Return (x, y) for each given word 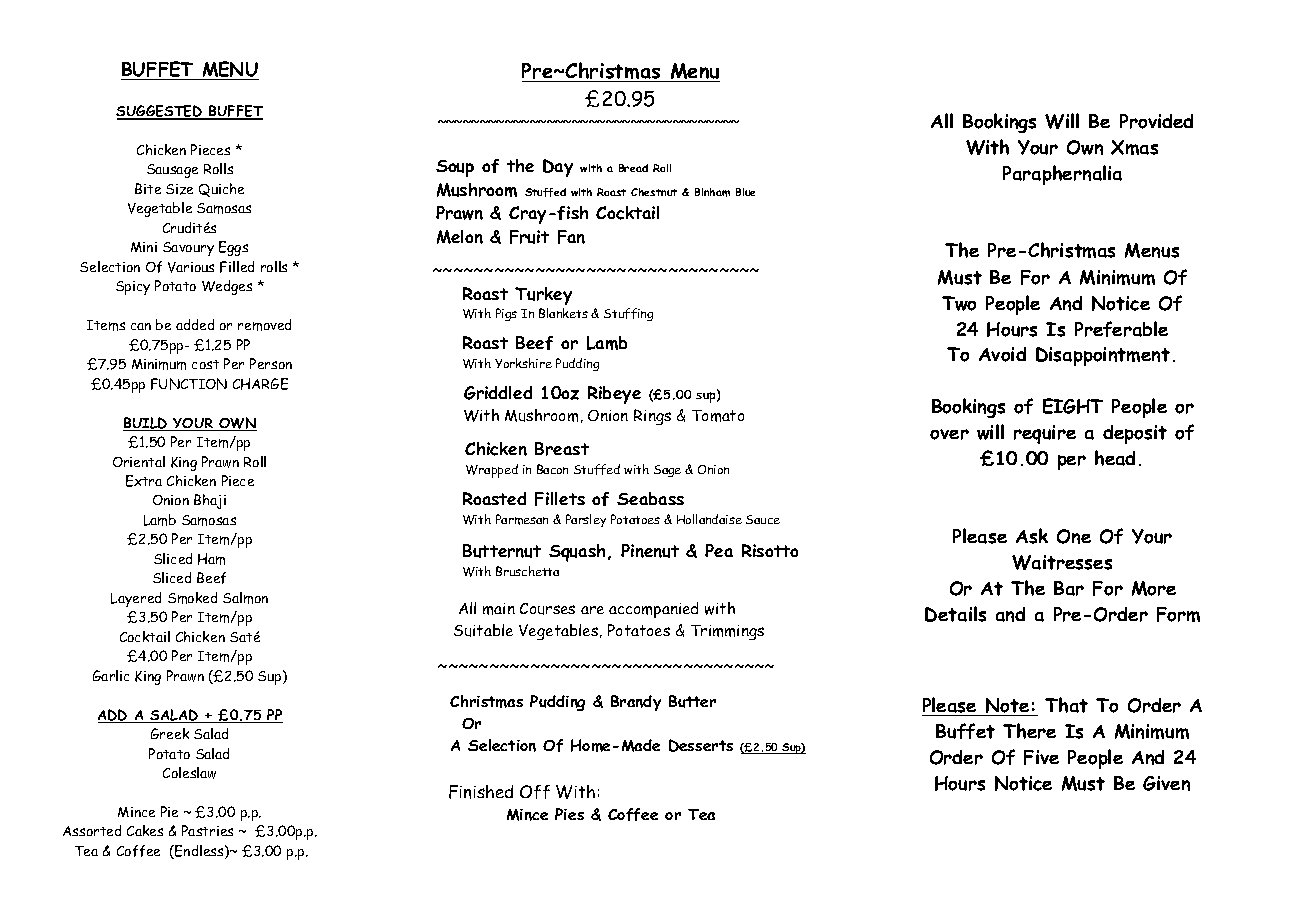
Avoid (1002, 354)
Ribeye (614, 395)
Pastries (207, 830)
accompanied (653, 610)
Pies (569, 814)
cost (205, 364)
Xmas (1134, 147)
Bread (633, 168)
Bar (1069, 588)
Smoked (192, 598)
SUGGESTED (160, 112)
